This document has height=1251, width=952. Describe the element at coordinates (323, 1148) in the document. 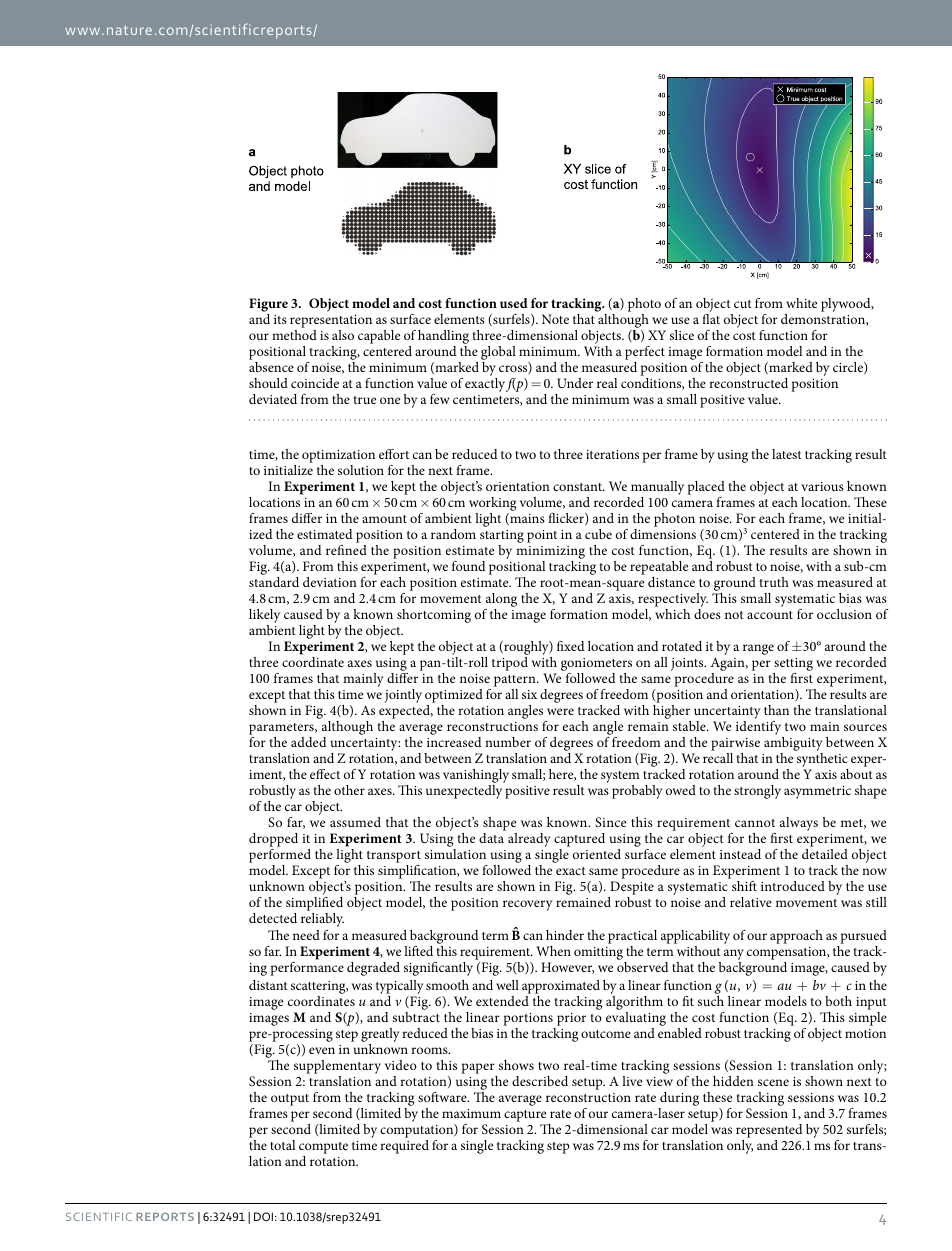

I see `compute` at that location.
